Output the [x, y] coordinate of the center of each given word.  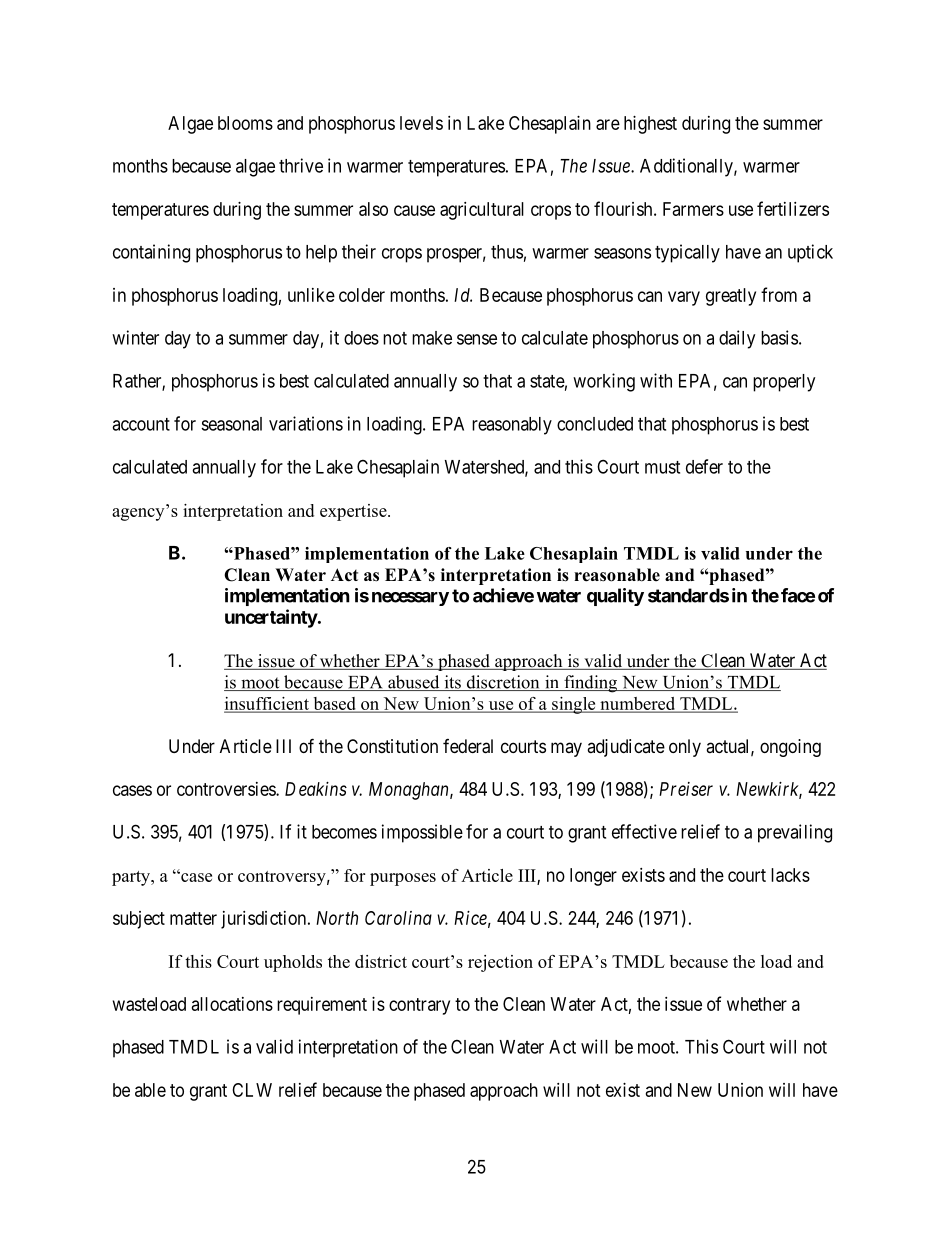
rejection [500, 963]
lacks [790, 875]
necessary [410, 599]
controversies [227, 789]
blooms [245, 123]
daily [737, 339]
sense [477, 339]
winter [135, 337]
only [685, 748]
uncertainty [271, 618]
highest [650, 125]
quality [615, 597]
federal [468, 746]
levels [421, 123]
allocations [232, 1004]
